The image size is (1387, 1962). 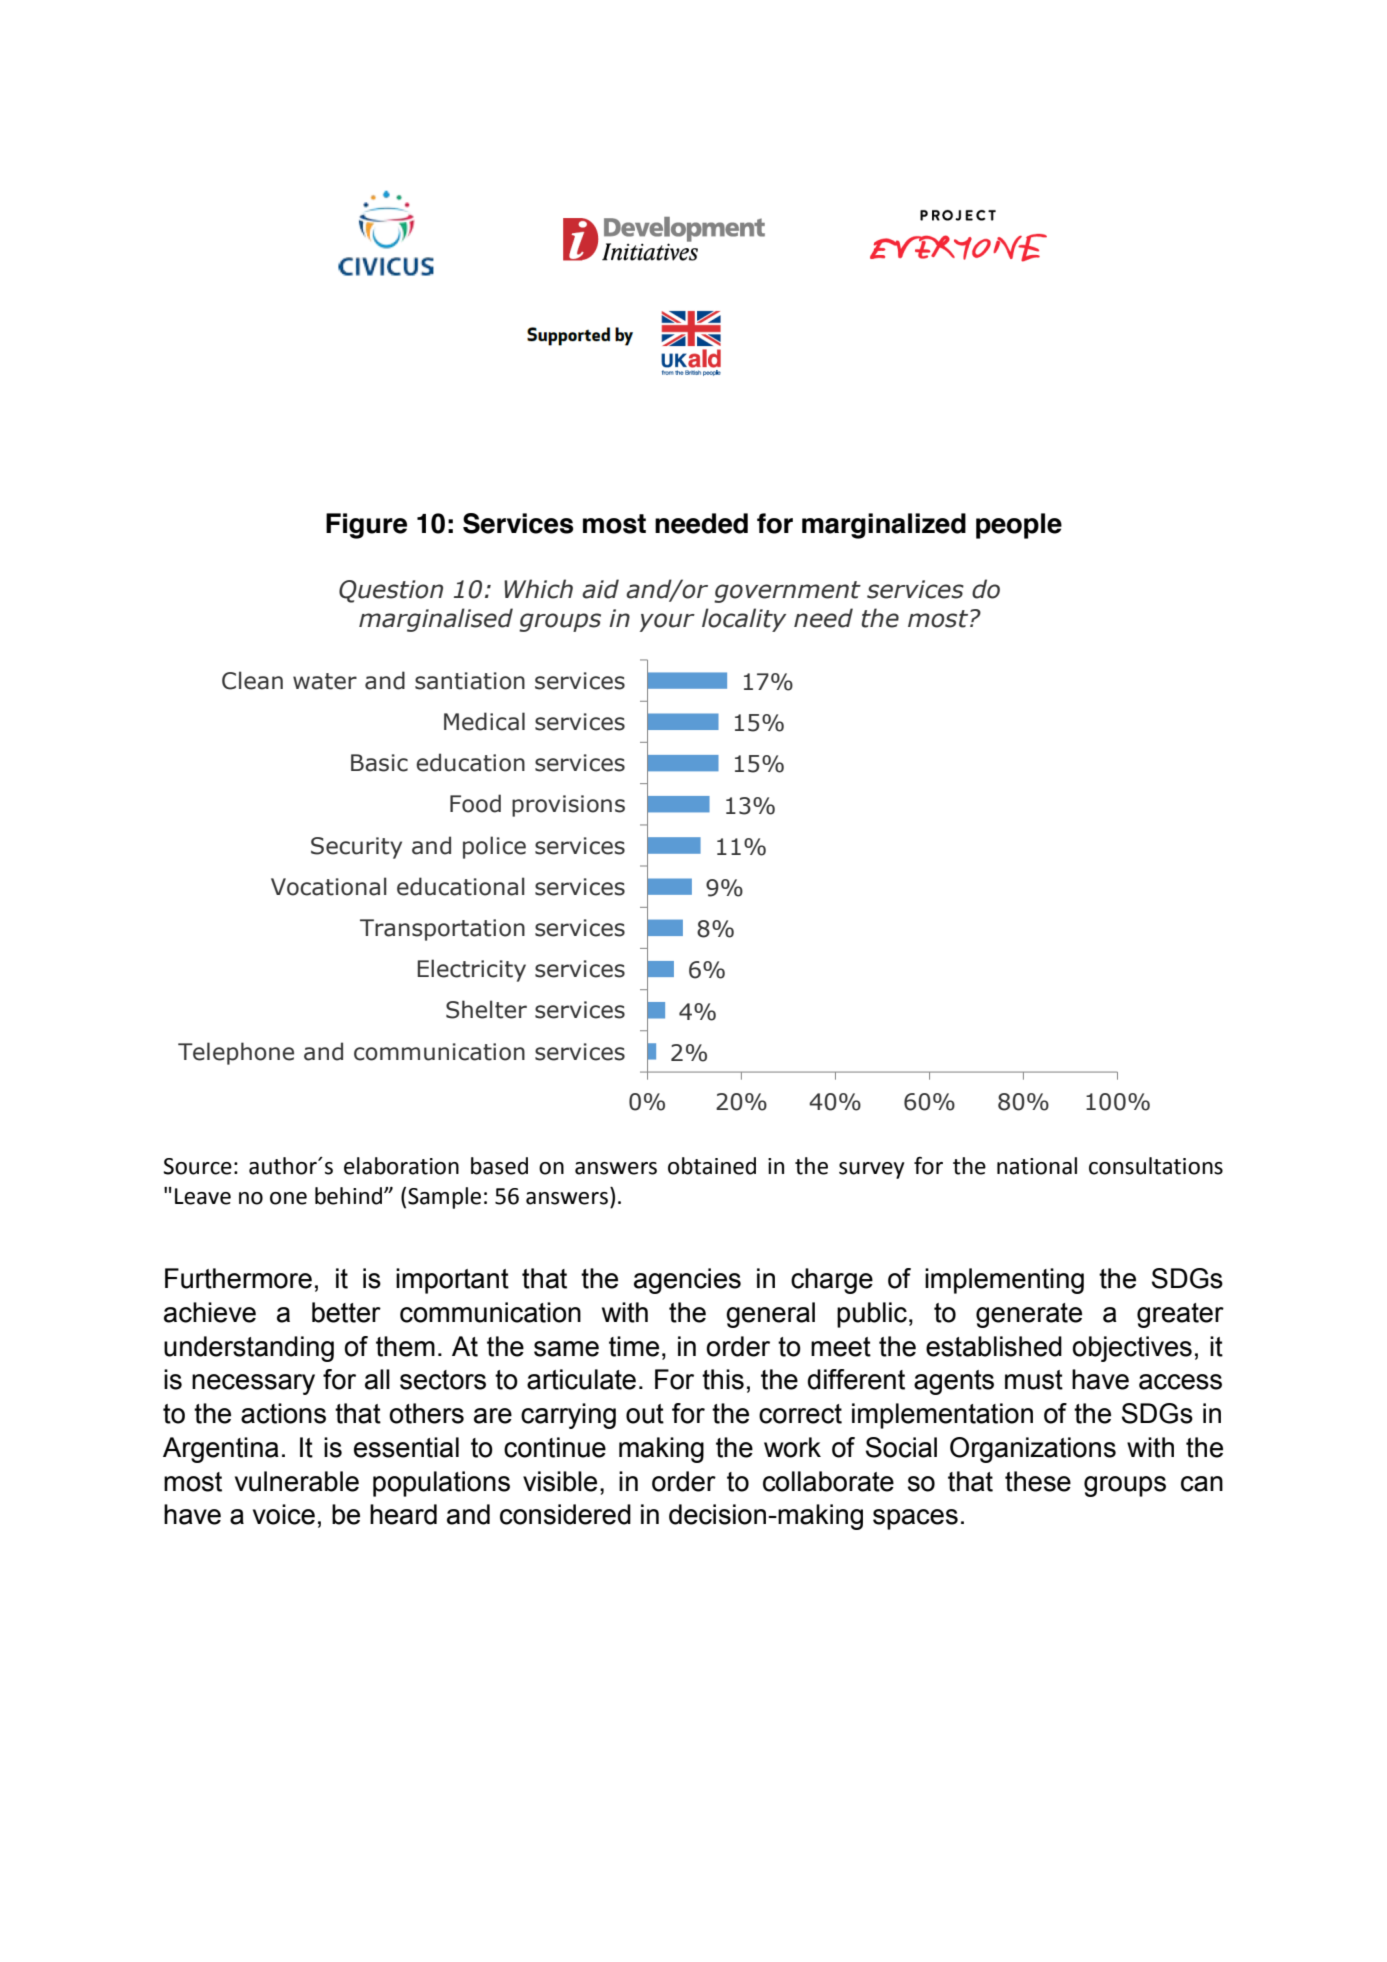 What do you see at coordinates (1037, 1166) in the document?
I see `national` at bounding box center [1037, 1166].
